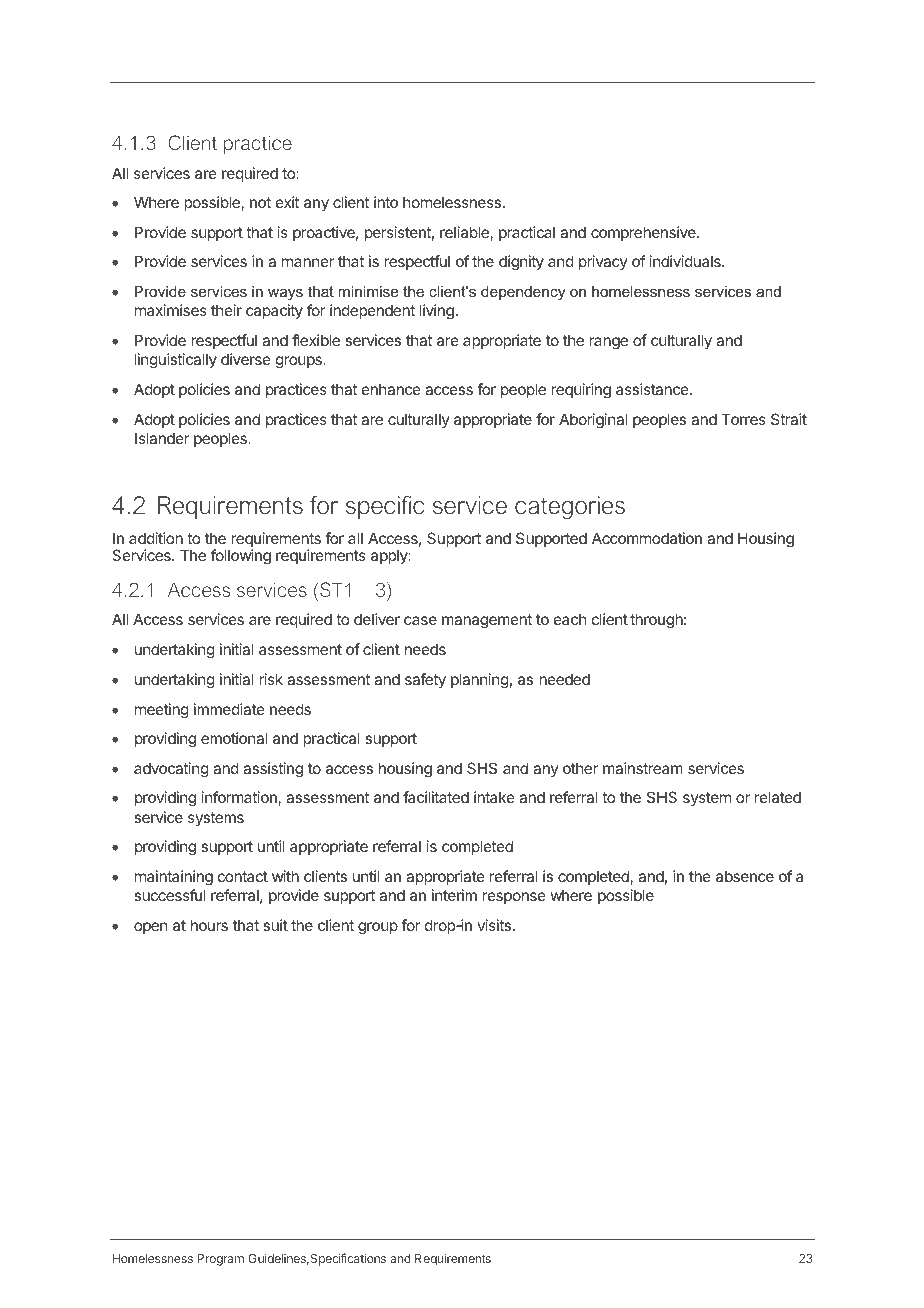 The width and height of the screenshot is (924, 1308). I want to click on response, so click(514, 898).
